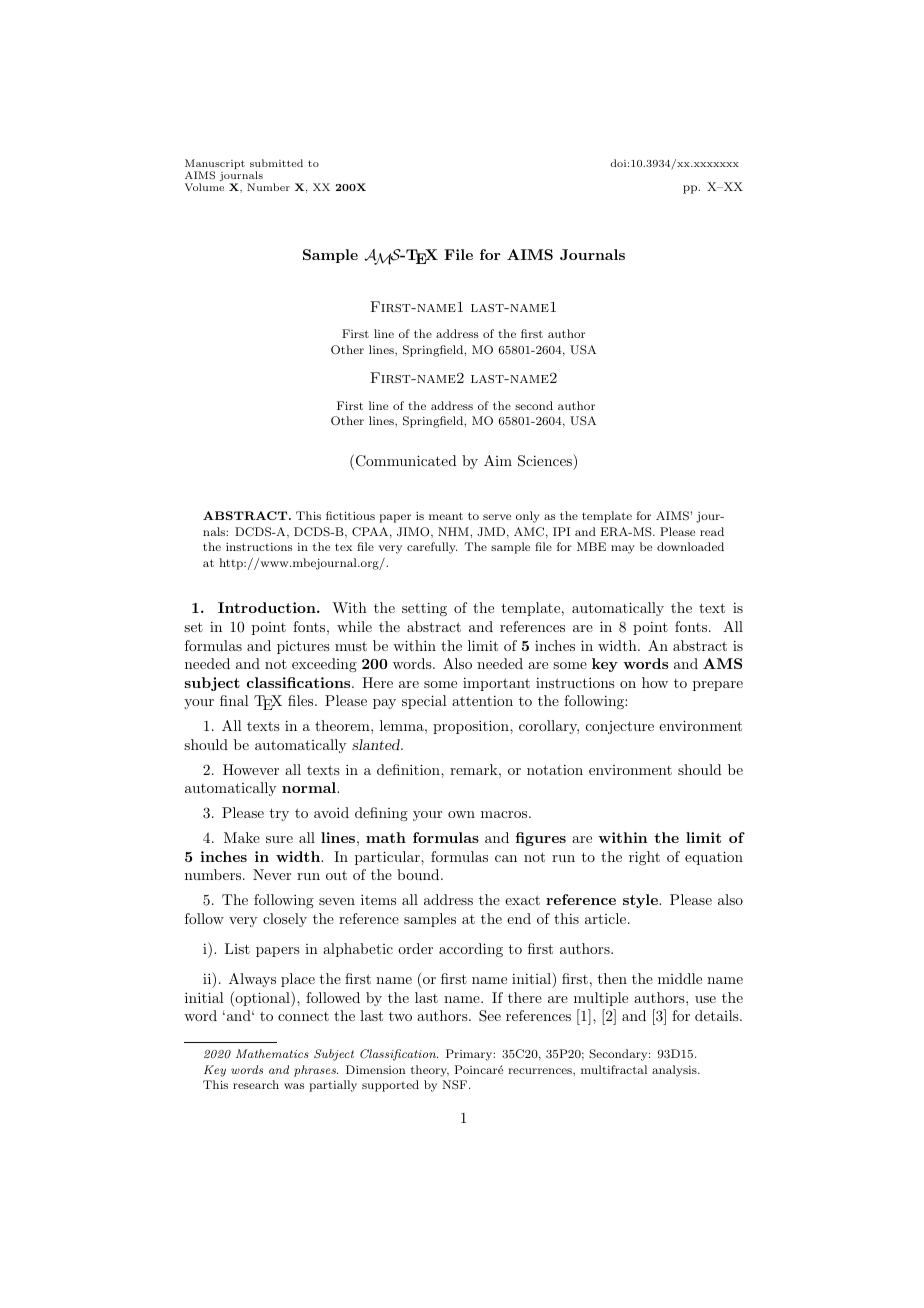 The height and width of the page is (1308, 924). What do you see at coordinates (268, 607) in the page?
I see `Introduction` at bounding box center [268, 607].
